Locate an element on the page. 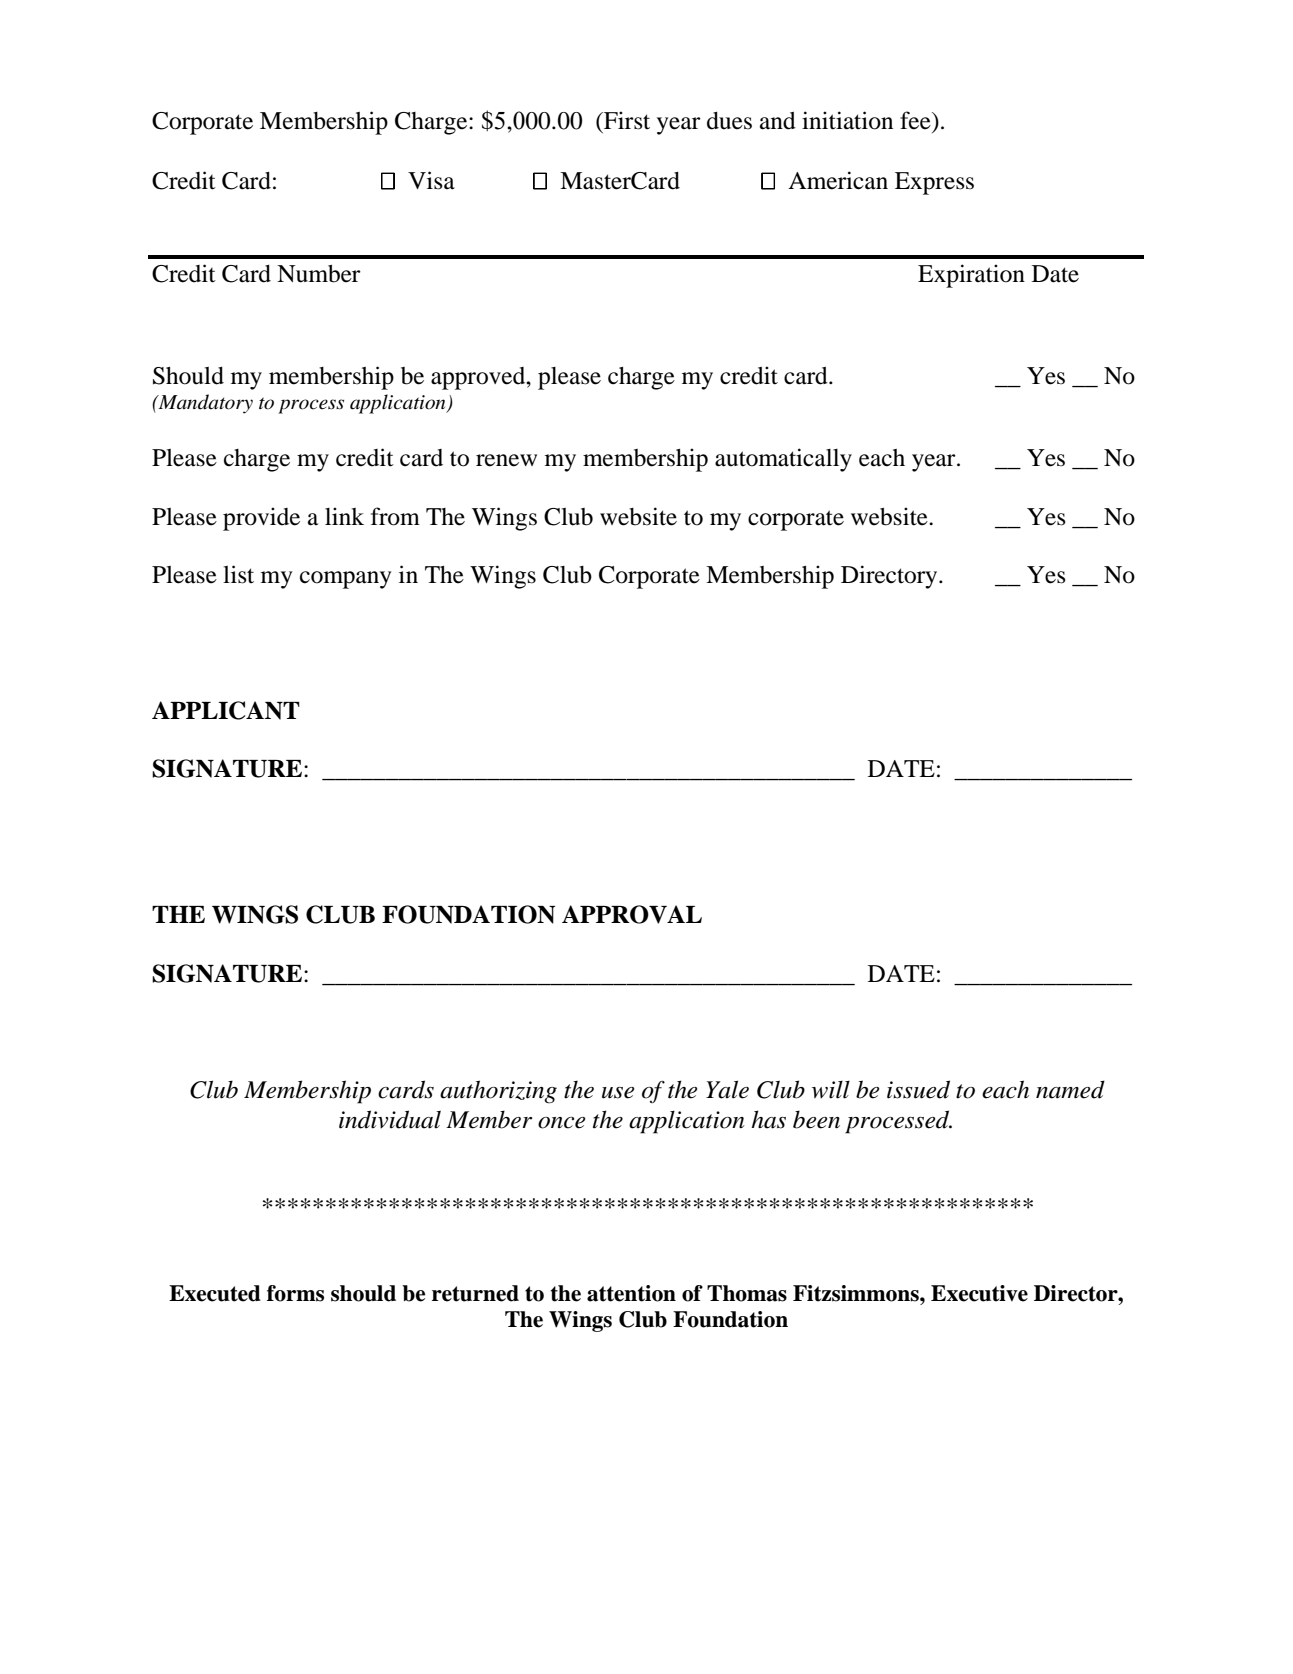 This image has width=1293, height=1674. issued is located at coordinates (918, 1089).
